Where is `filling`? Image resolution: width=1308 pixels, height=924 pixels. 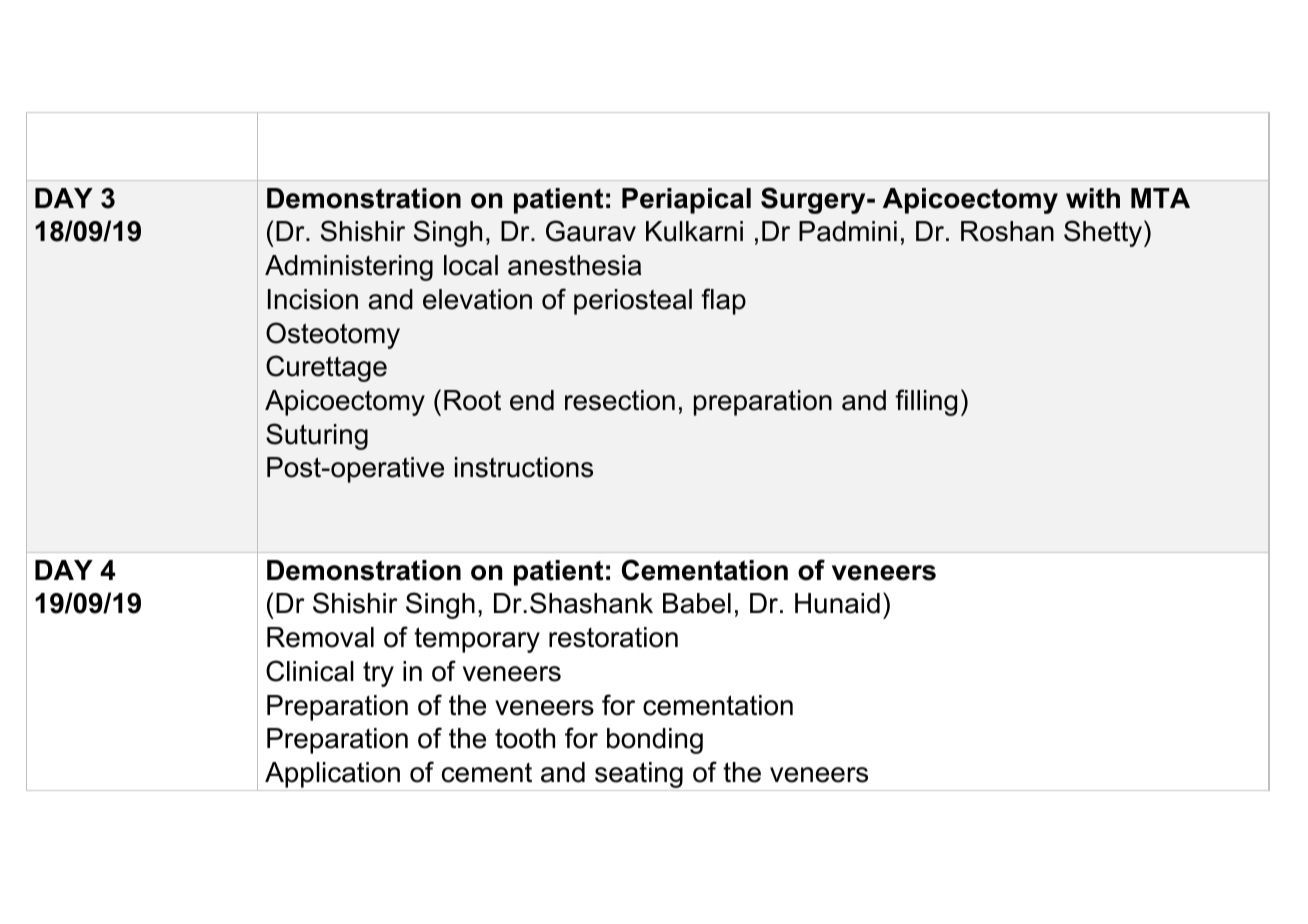 filling is located at coordinates (926, 402).
